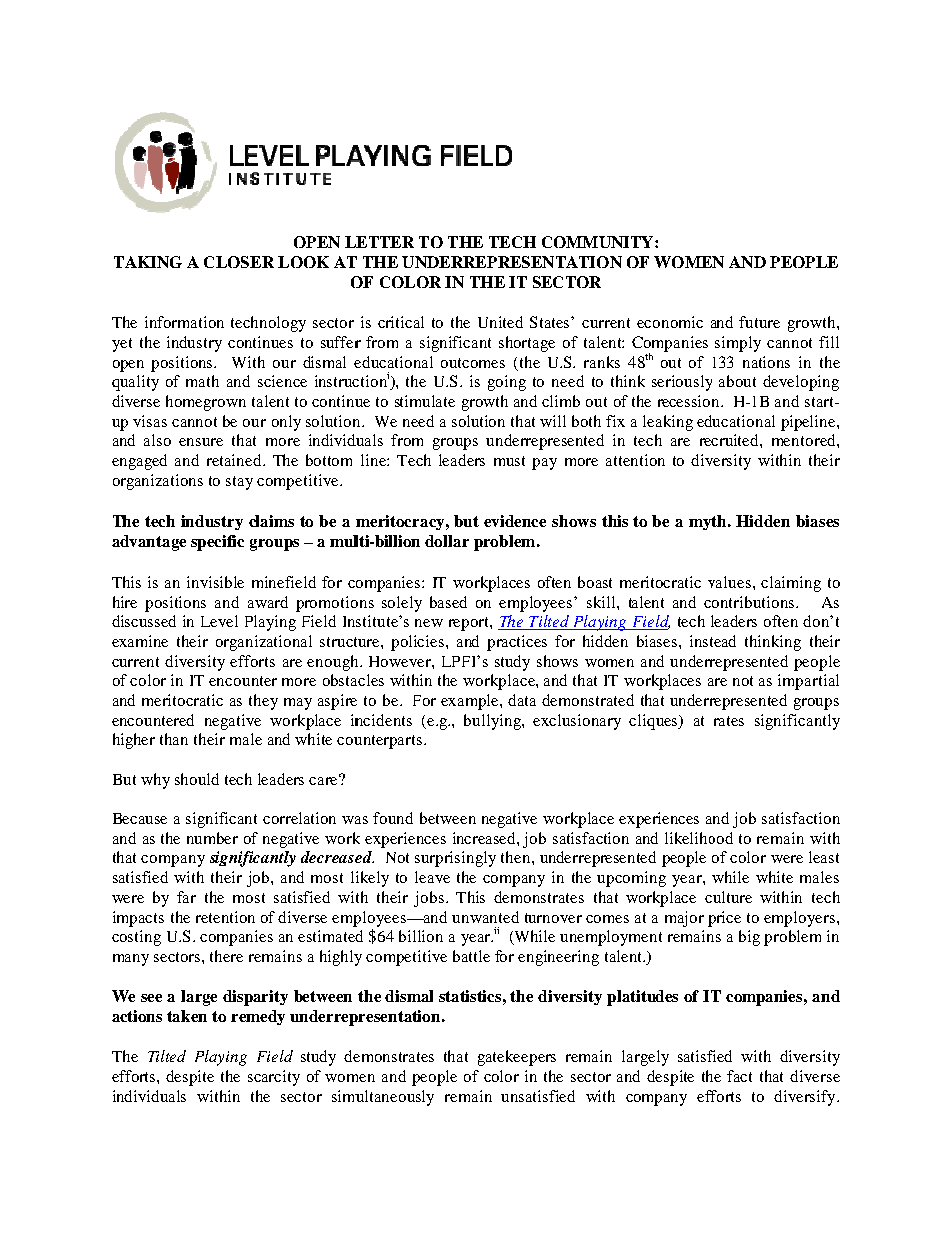  I want to click on United, so click(500, 322).
